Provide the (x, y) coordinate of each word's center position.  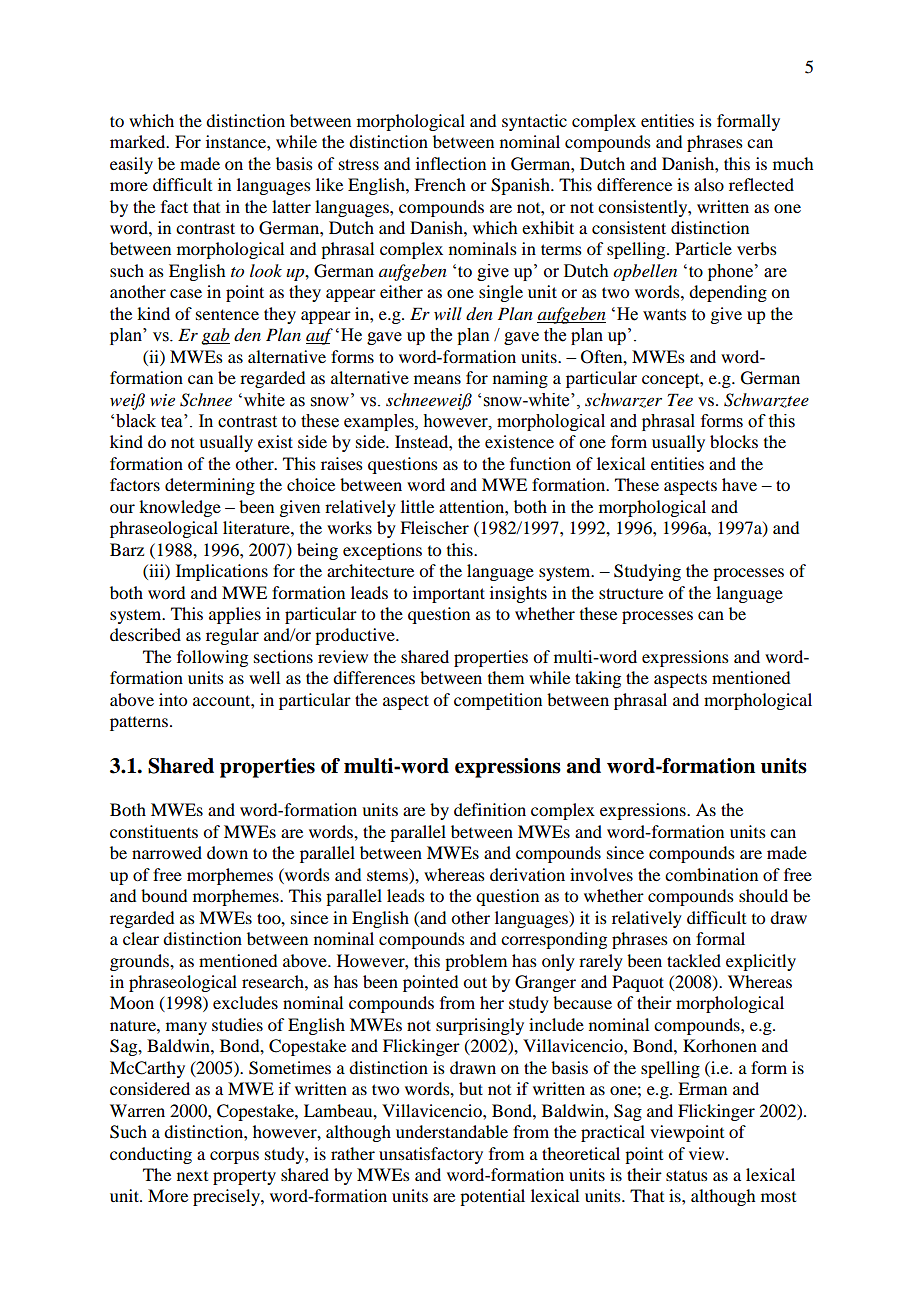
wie (162, 400)
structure (631, 593)
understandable (452, 1131)
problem (476, 962)
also (709, 184)
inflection (451, 163)
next (192, 1176)
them (506, 677)
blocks (734, 441)
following (212, 658)
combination (711, 874)
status (687, 1175)
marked (139, 141)
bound (164, 895)
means (437, 379)
